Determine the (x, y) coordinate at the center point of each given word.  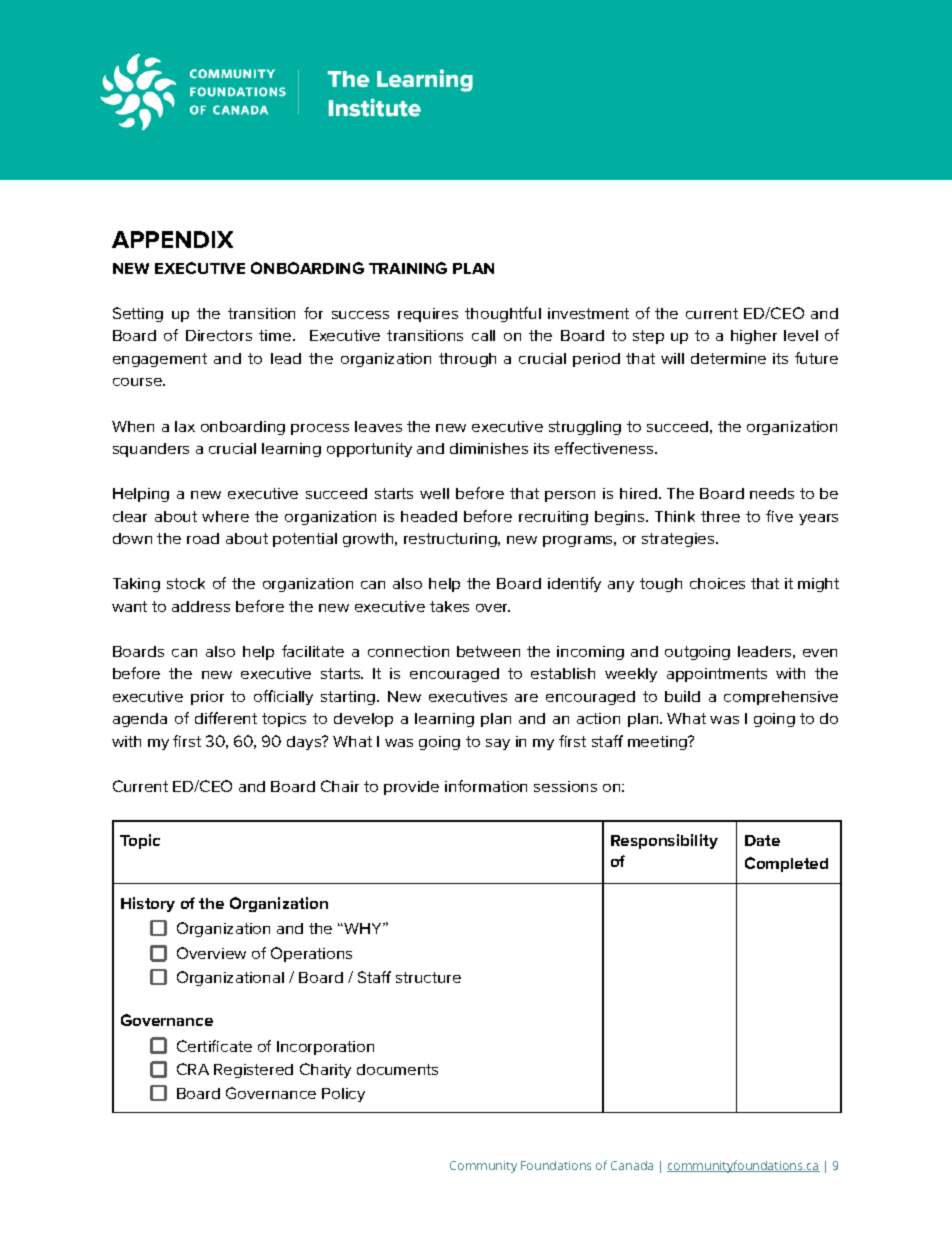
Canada (632, 1165)
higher (754, 337)
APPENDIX (172, 239)
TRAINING (408, 268)
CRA (193, 1069)
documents (397, 1069)
